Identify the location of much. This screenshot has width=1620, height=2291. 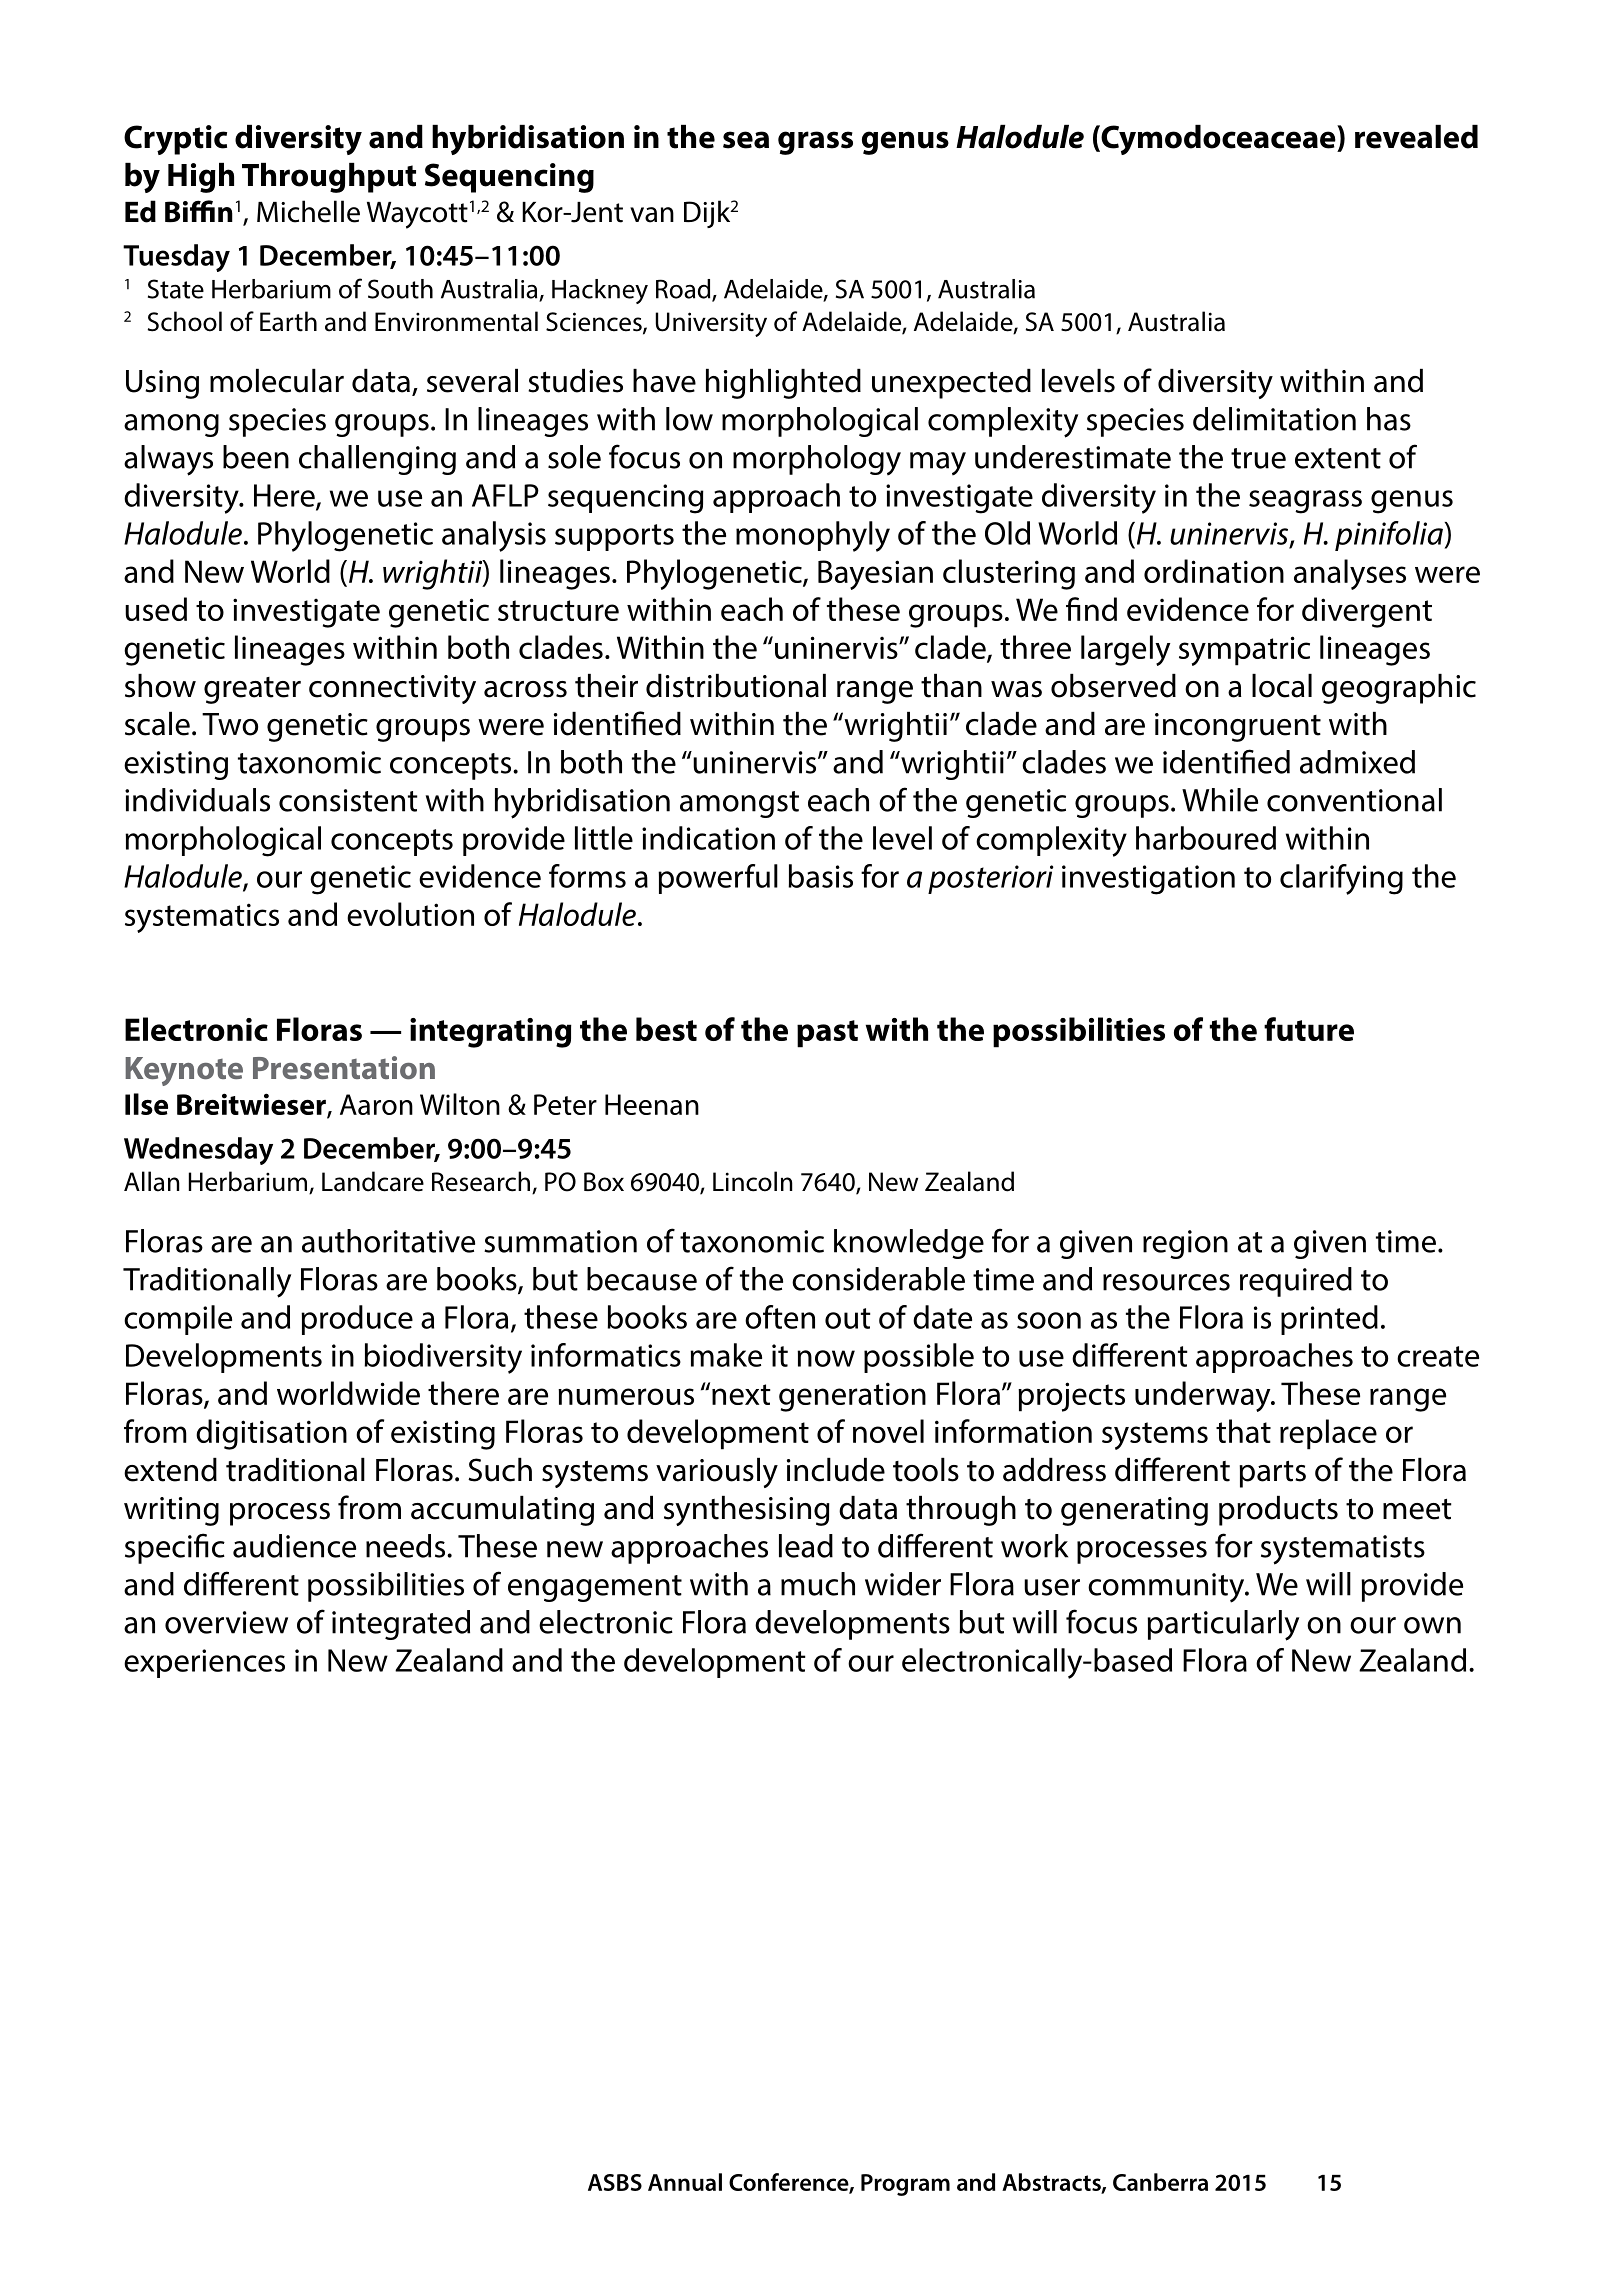
(818, 1584).
